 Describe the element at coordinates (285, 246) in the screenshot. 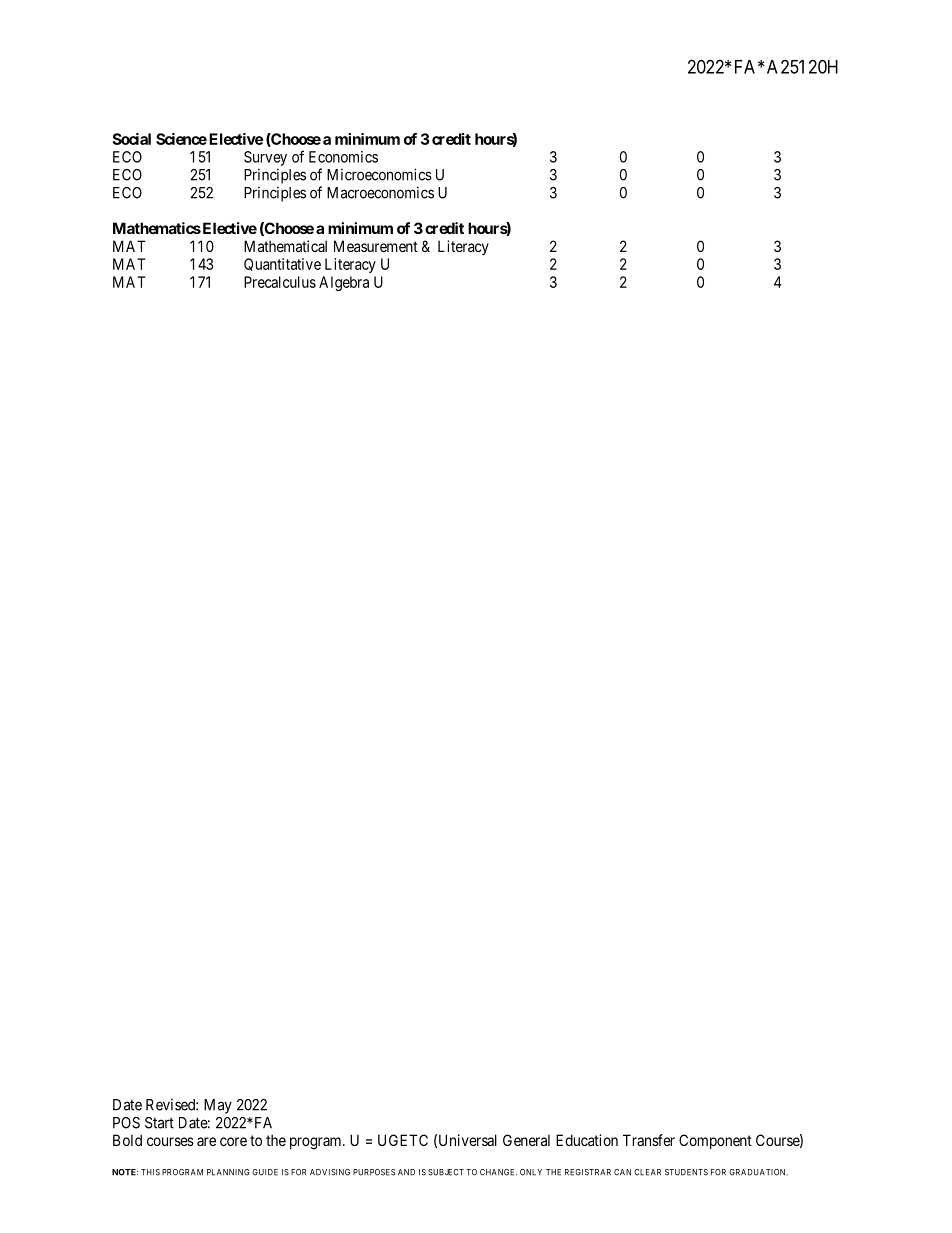

I see `Mathematical` at that location.
